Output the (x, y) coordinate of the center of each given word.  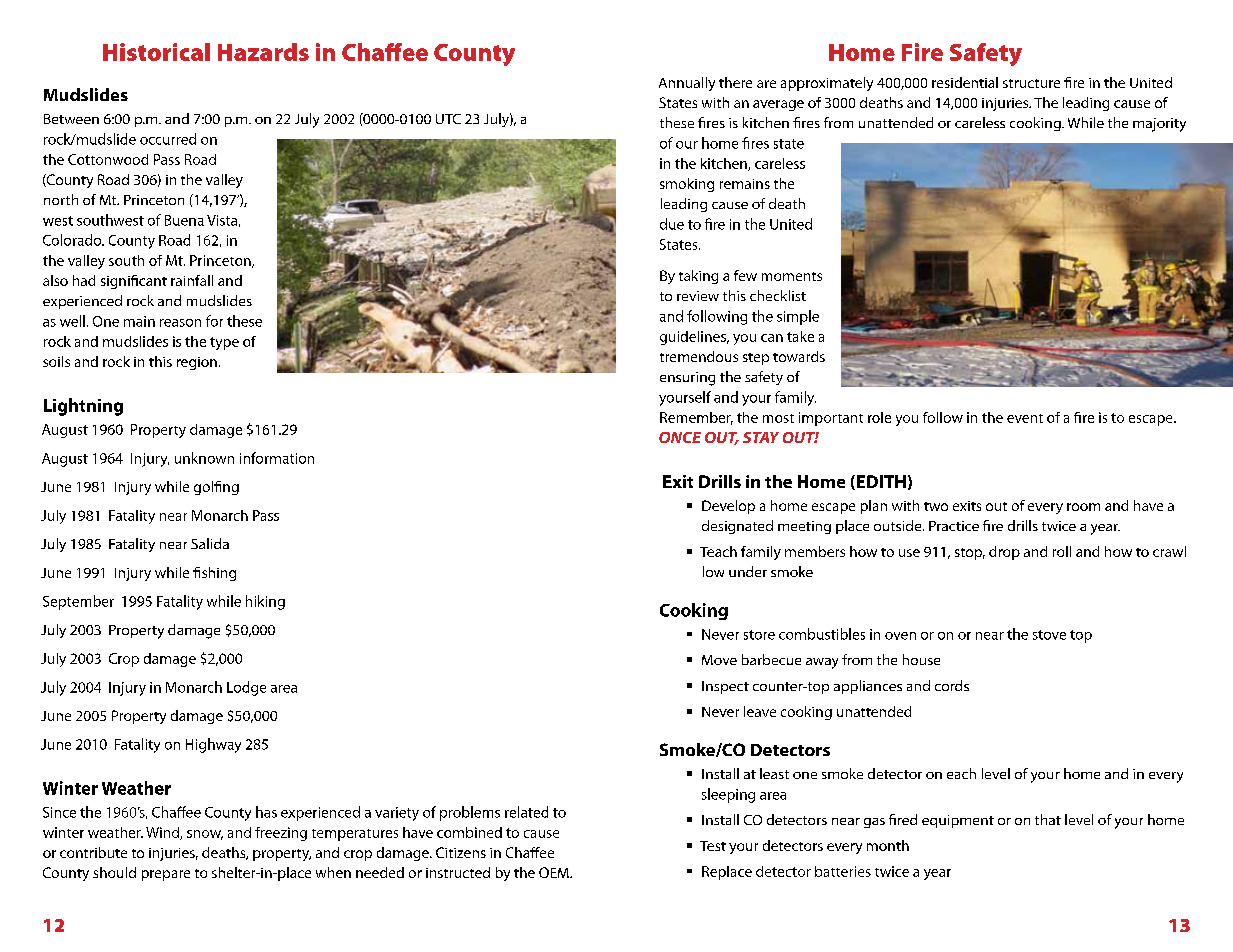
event (1025, 418)
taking (698, 277)
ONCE (680, 437)
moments (792, 276)
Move (719, 660)
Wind (163, 833)
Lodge (246, 688)
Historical (156, 52)
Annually (687, 84)
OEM (555, 872)
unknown (204, 458)
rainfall (192, 280)
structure (1031, 83)
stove (1049, 635)
